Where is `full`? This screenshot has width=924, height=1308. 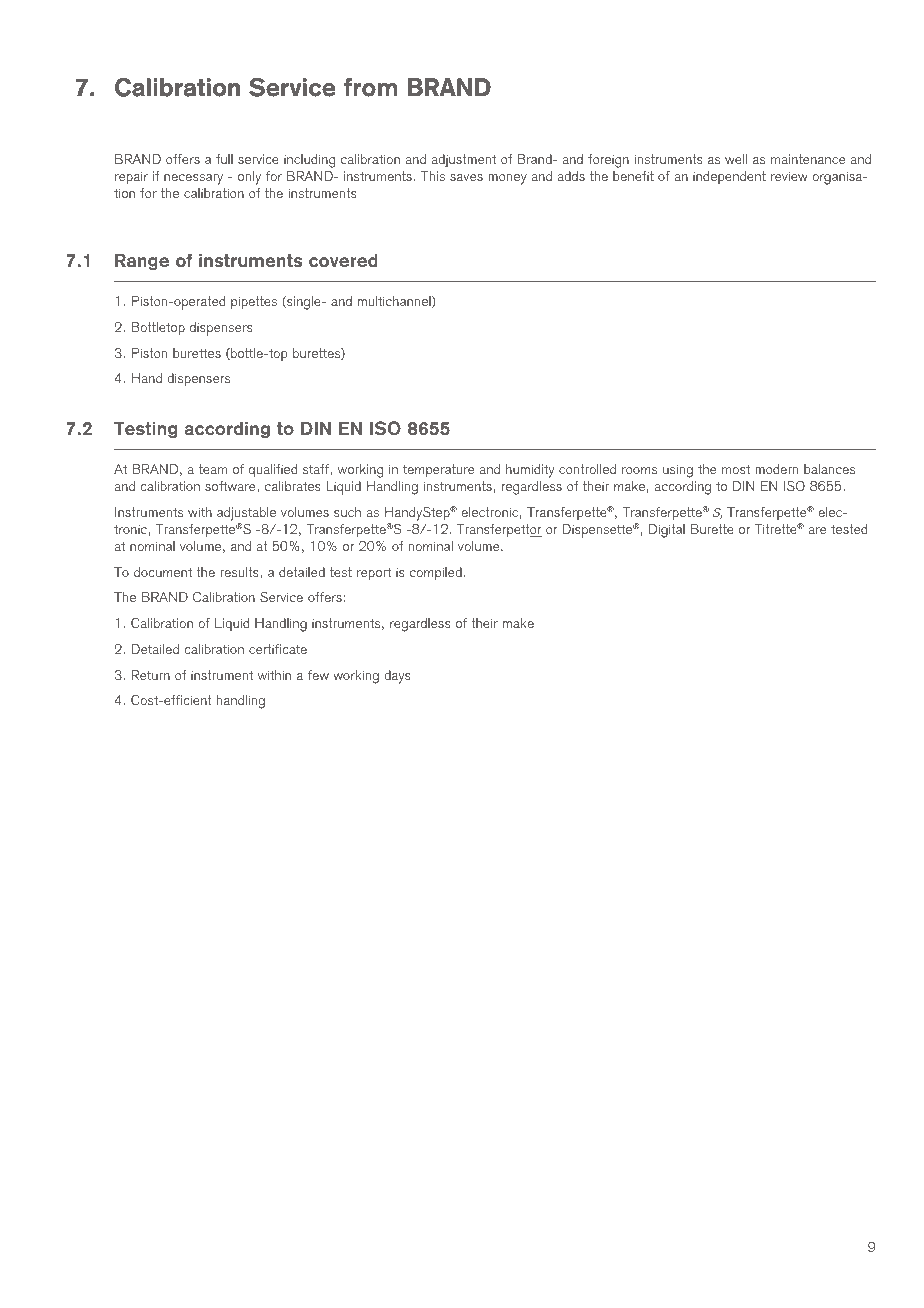 full is located at coordinates (224, 159).
